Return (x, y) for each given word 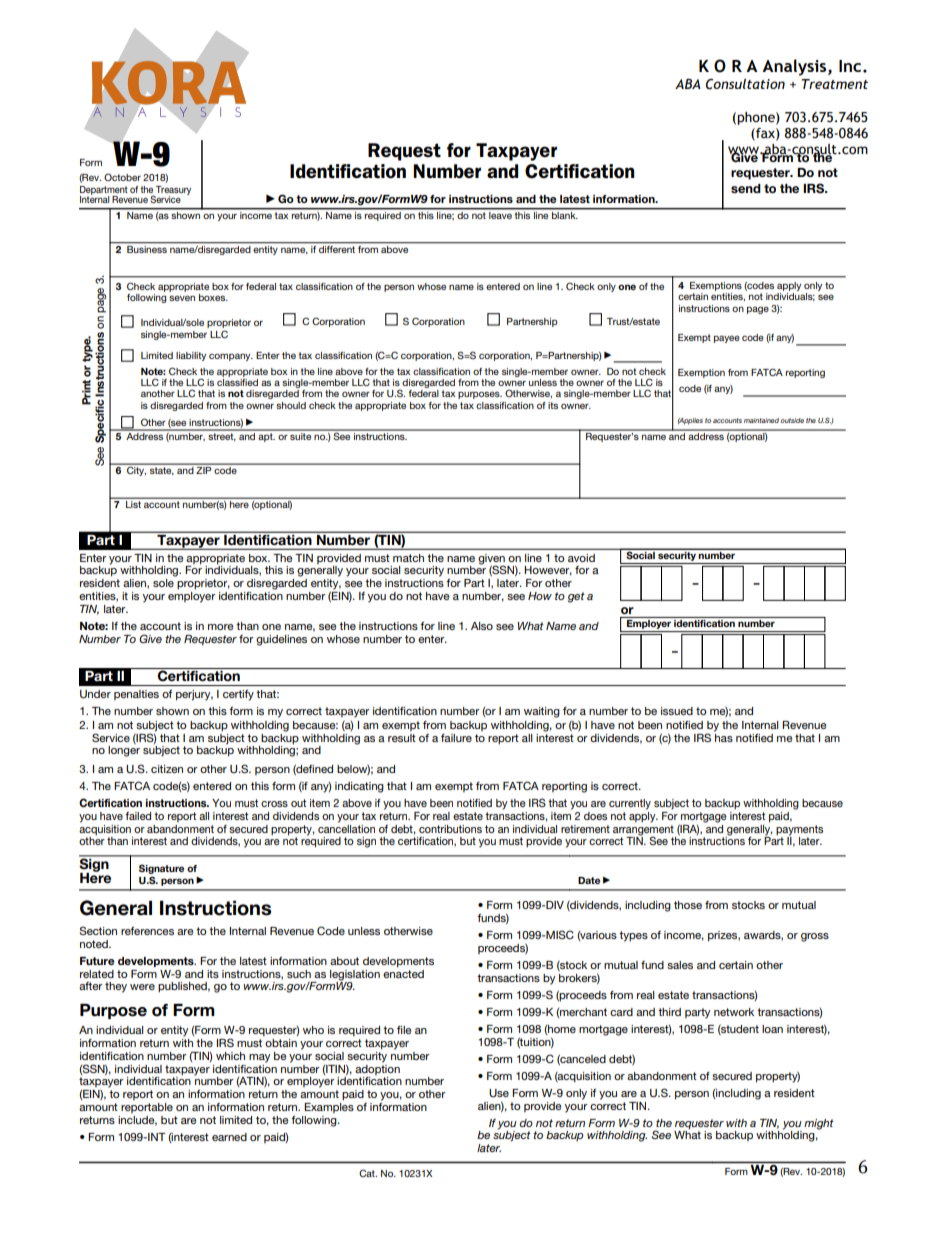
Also (482, 626)
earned (229, 1137)
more (220, 627)
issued (677, 711)
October (122, 177)
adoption (377, 1068)
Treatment (834, 84)
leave (500, 214)
